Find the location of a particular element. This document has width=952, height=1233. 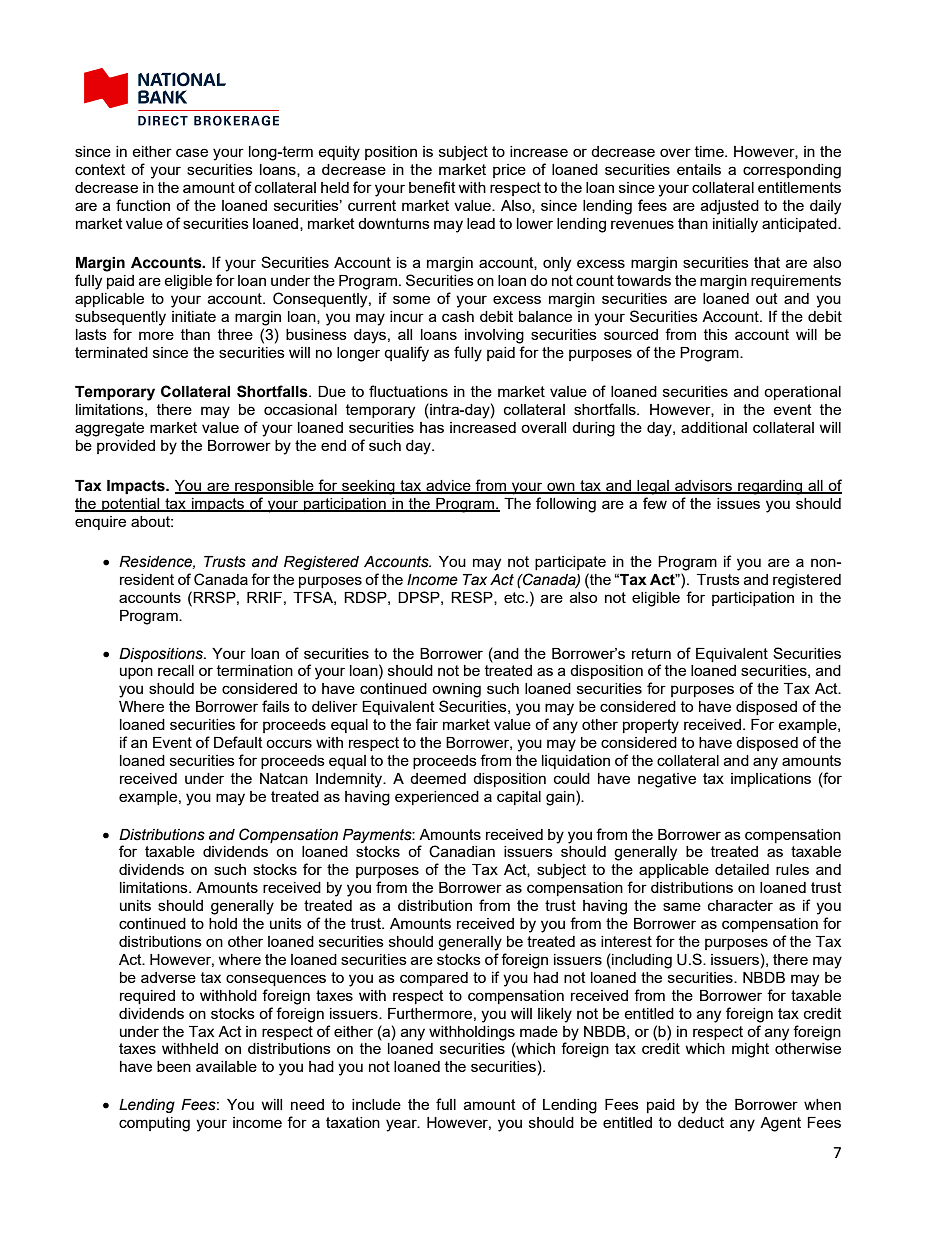

benefit is located at coordinates (432, 187).
